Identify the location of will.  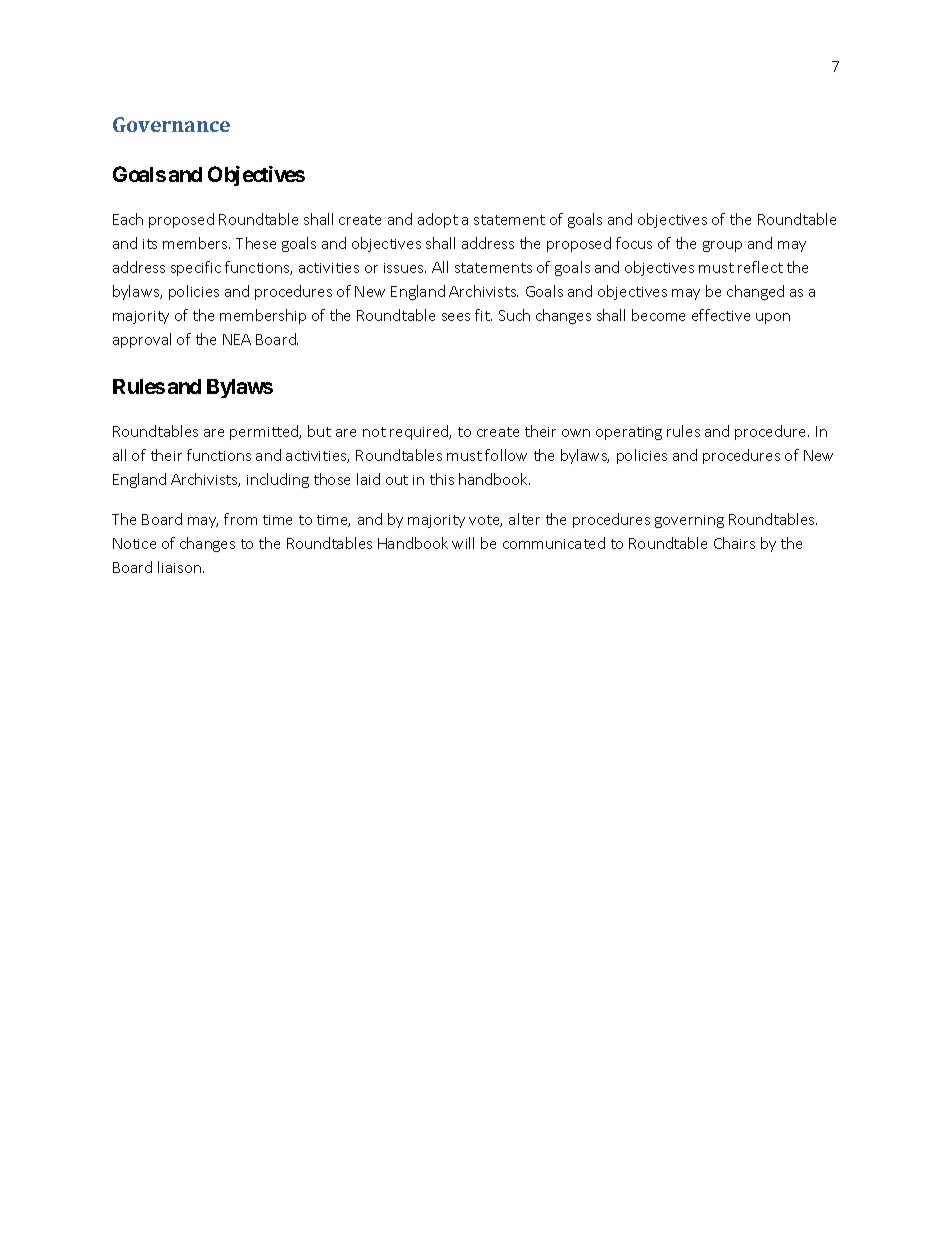
(463, 543).
